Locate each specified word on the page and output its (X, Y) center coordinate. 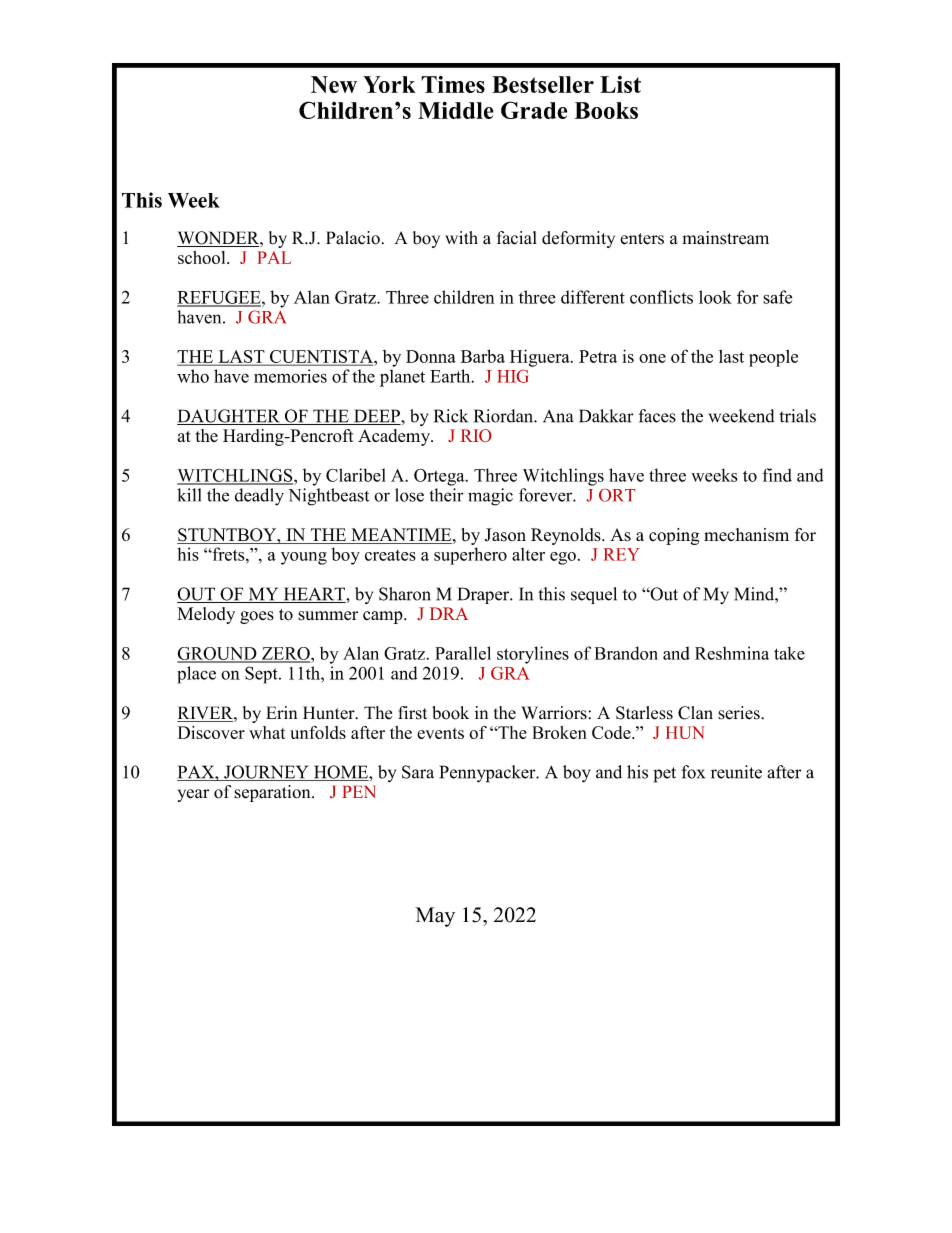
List (620, 84)
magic (490, 497)
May (435, 917)
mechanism (746, 534)
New (334, 84)
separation (273, 793)
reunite (736, 772)
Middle (456, 110)
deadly (259, 497)
